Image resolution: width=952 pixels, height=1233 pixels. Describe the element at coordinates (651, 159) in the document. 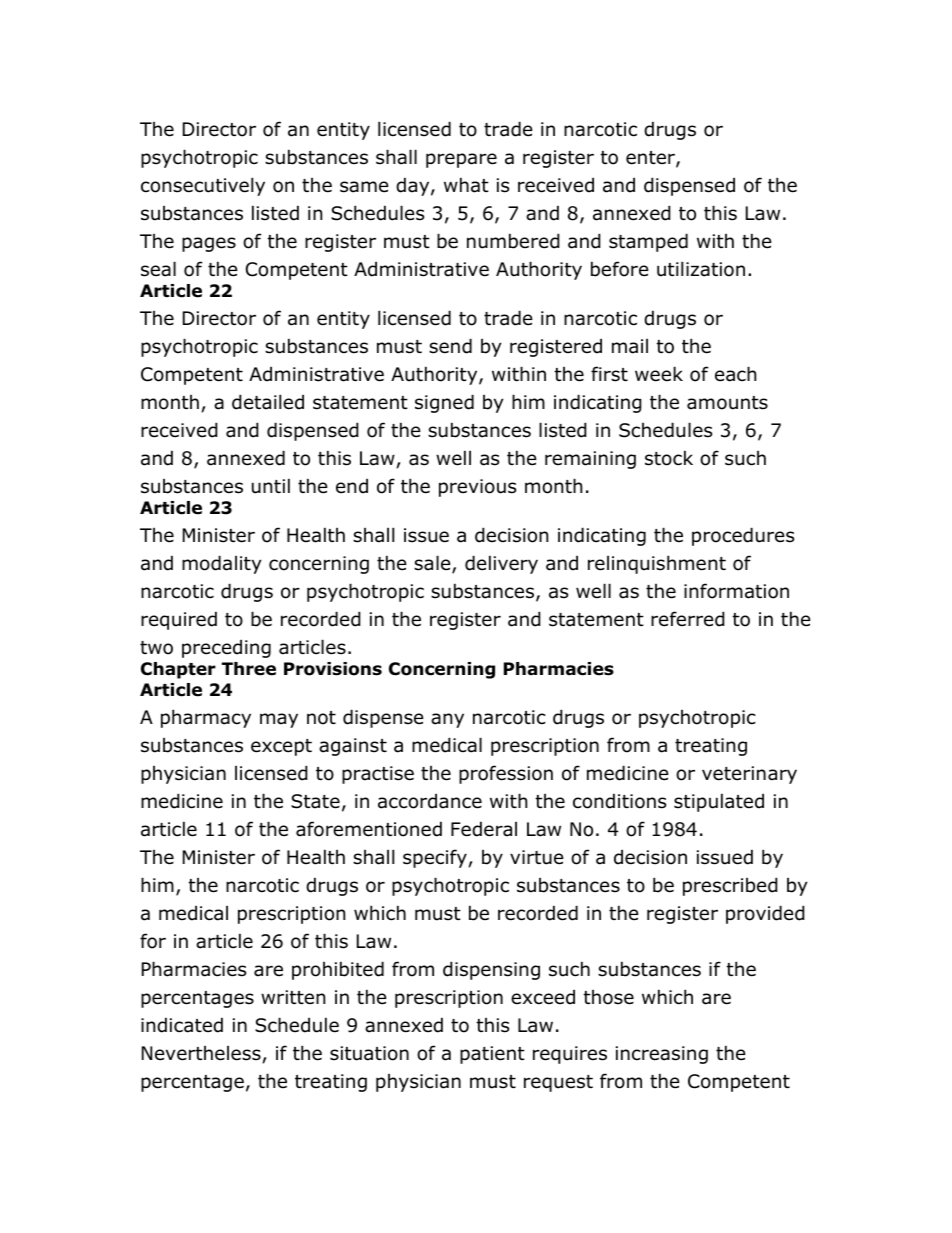

I see `enter` at that location.
